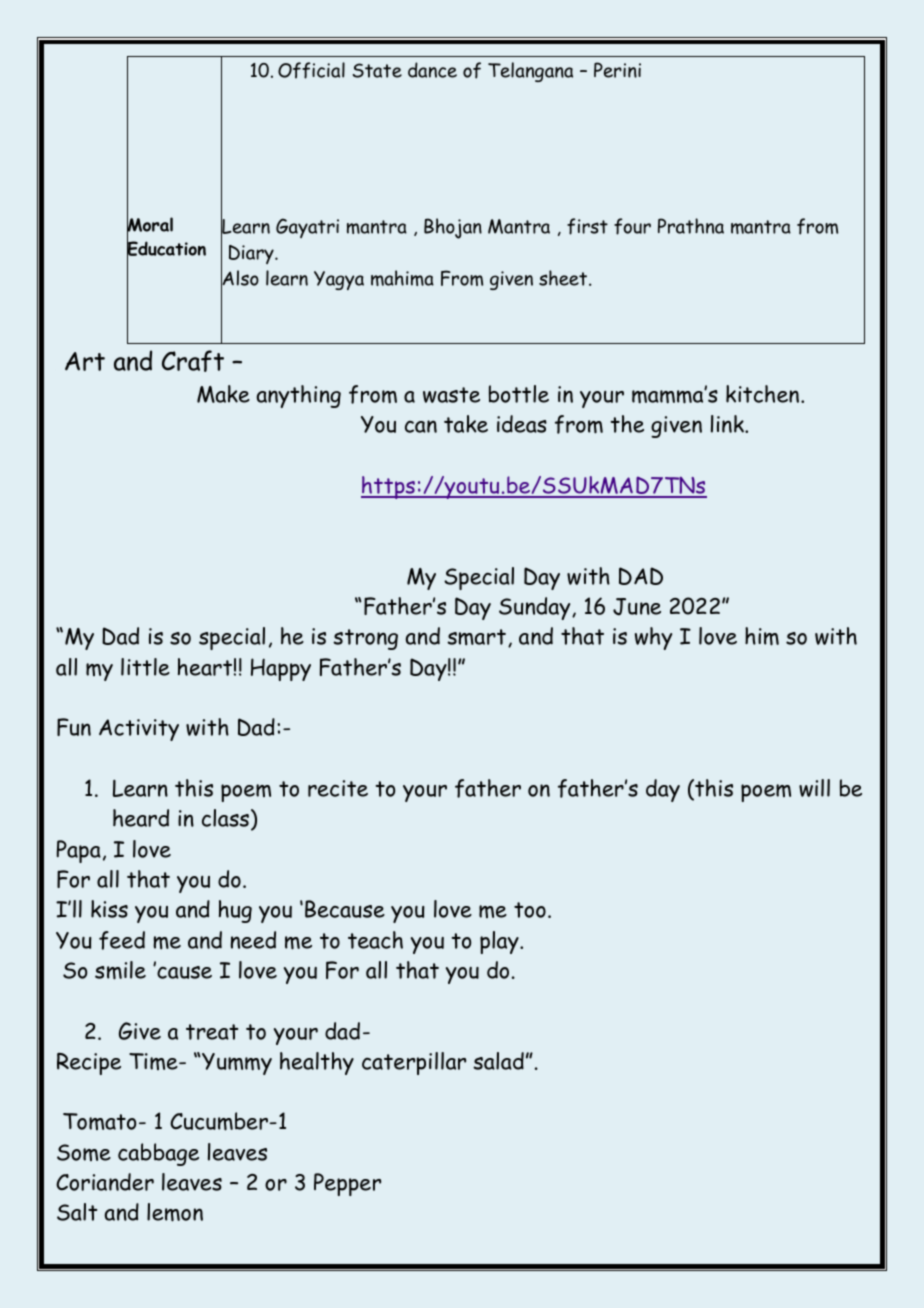  What do you see at coordinates (432, 70) in the screenshot?
I see `dance` at bounding box center [432, 70].
